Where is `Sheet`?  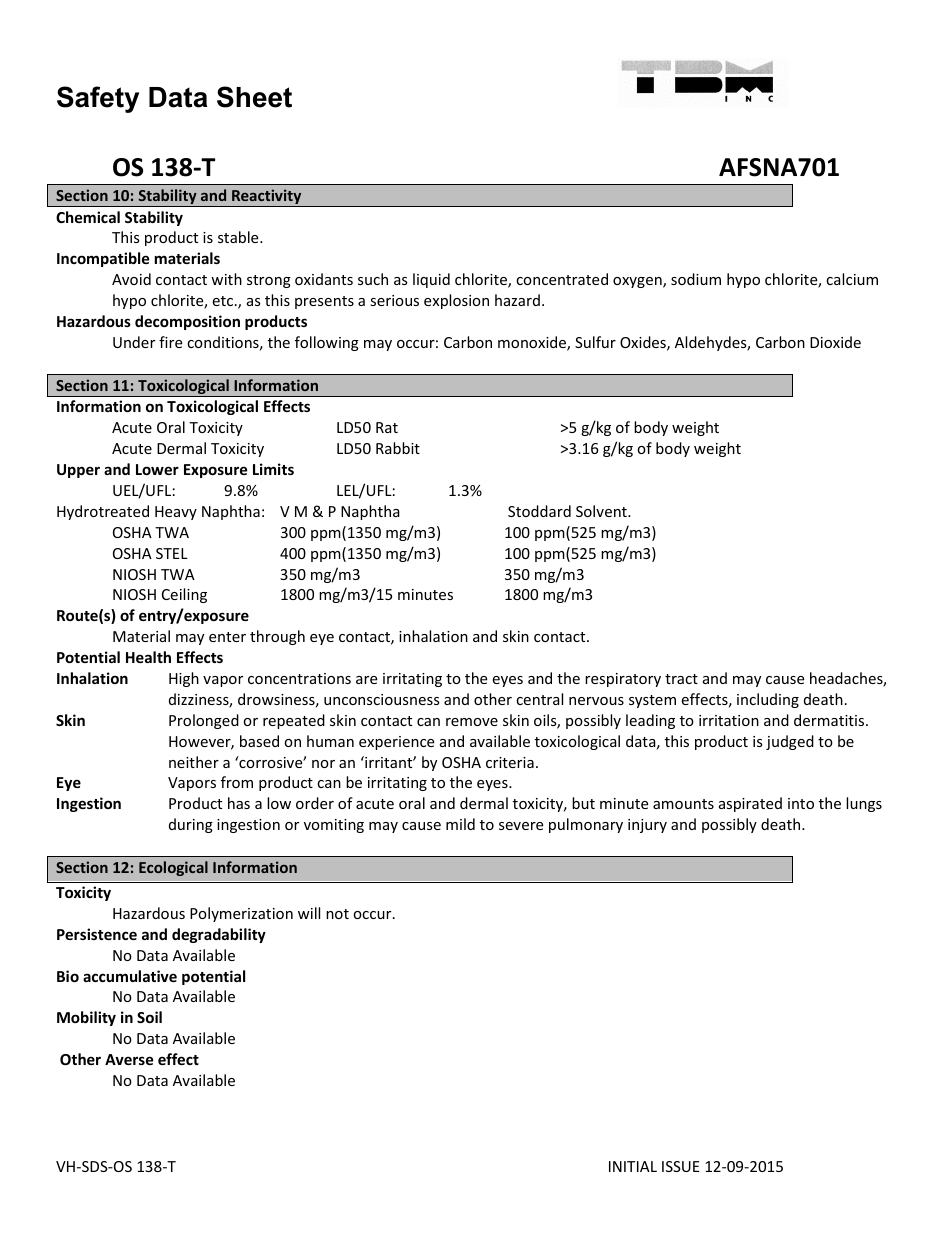
Sheet is located at coordinates (254, 97).
